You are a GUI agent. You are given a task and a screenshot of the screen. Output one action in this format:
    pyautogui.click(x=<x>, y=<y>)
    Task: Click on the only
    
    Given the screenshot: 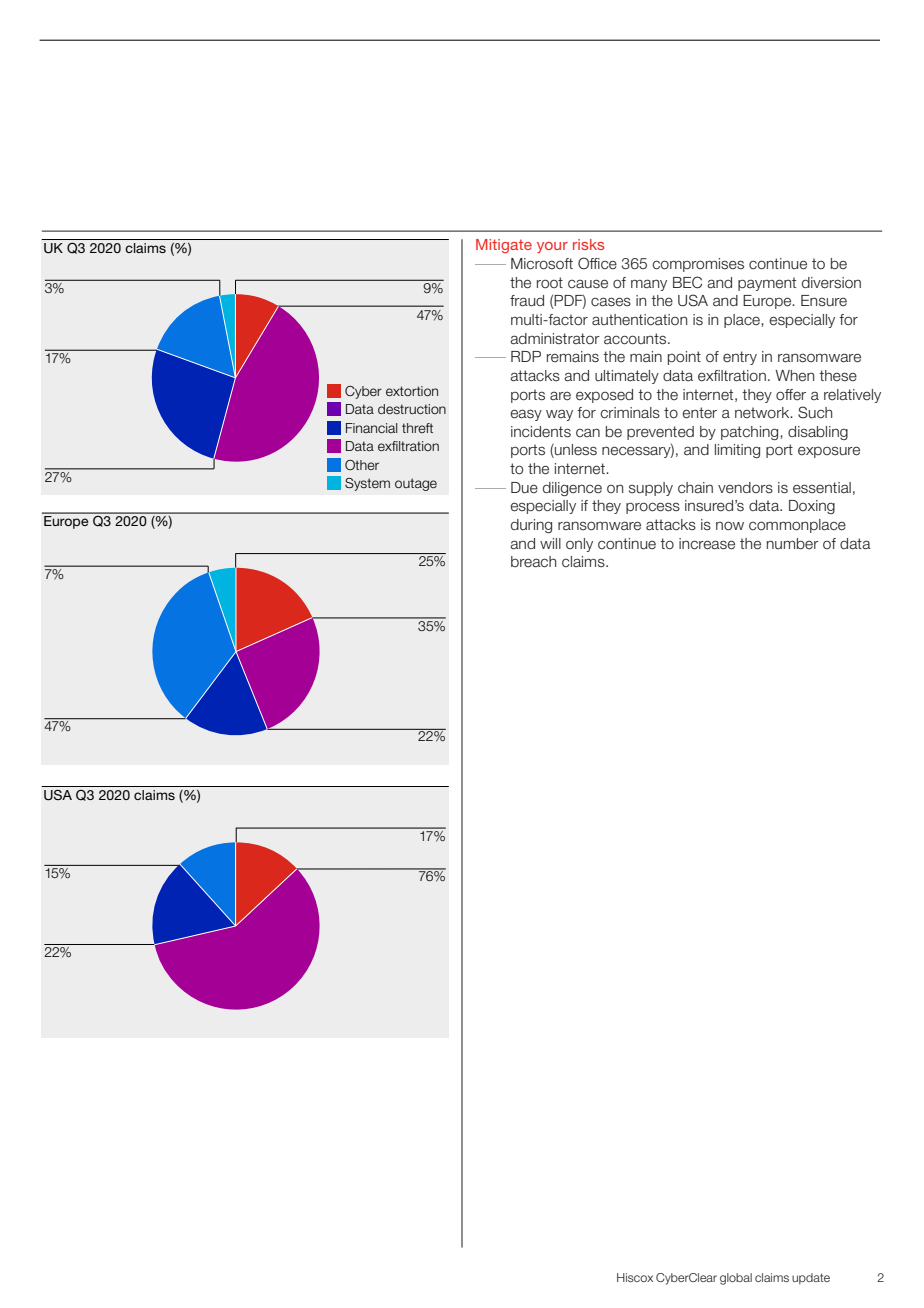 What is the action you would take?
    pyautogui.click(x=579, y=545)
